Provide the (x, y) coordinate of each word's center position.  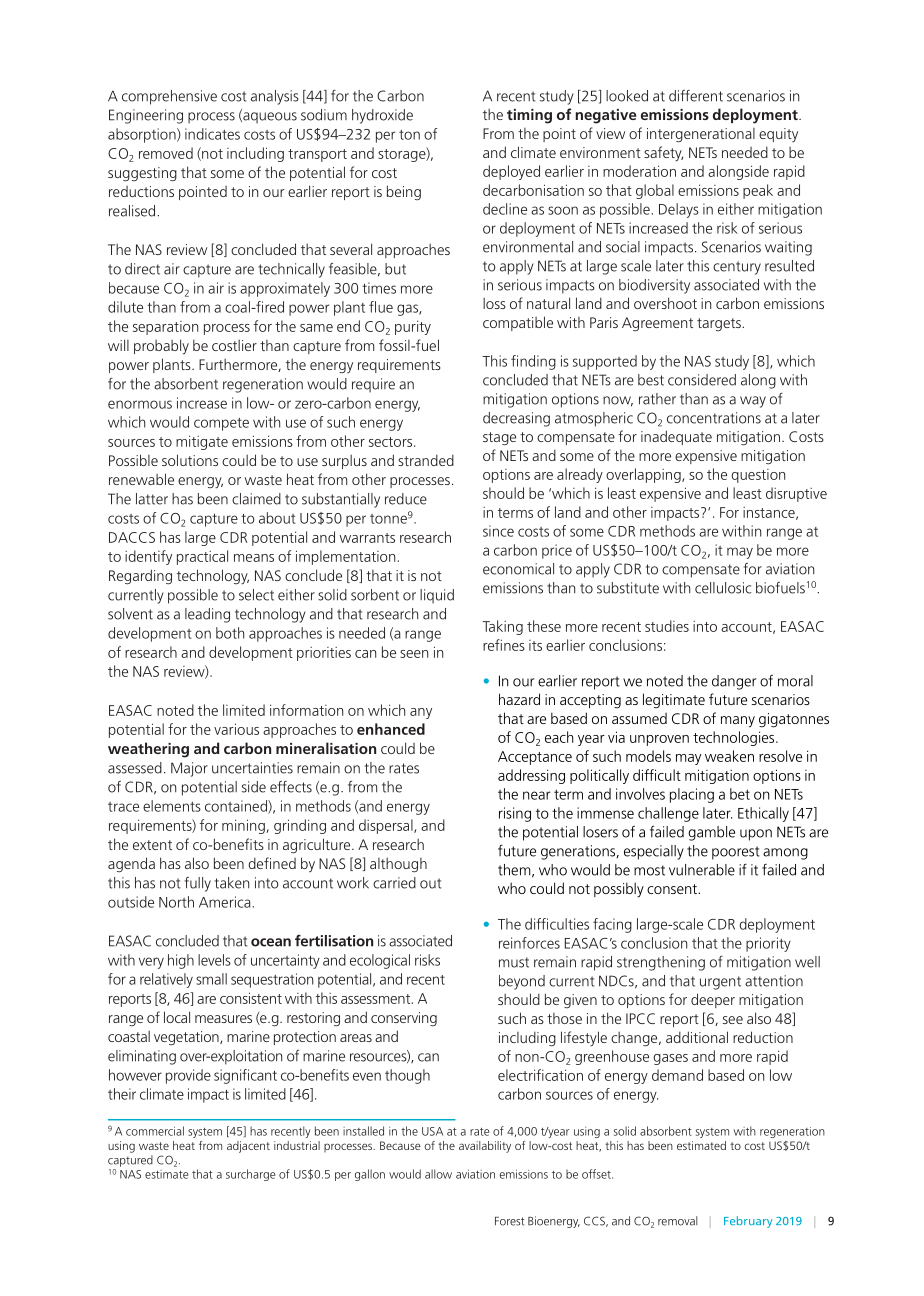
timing (529, 116)
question (758, 476)
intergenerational (701, 135)
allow (438, 1174)
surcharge (250, 1175)
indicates (212, 134)
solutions (190, 460)
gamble (711, 833)
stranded (426, 460)
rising (515, 814)
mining (244, 826)
